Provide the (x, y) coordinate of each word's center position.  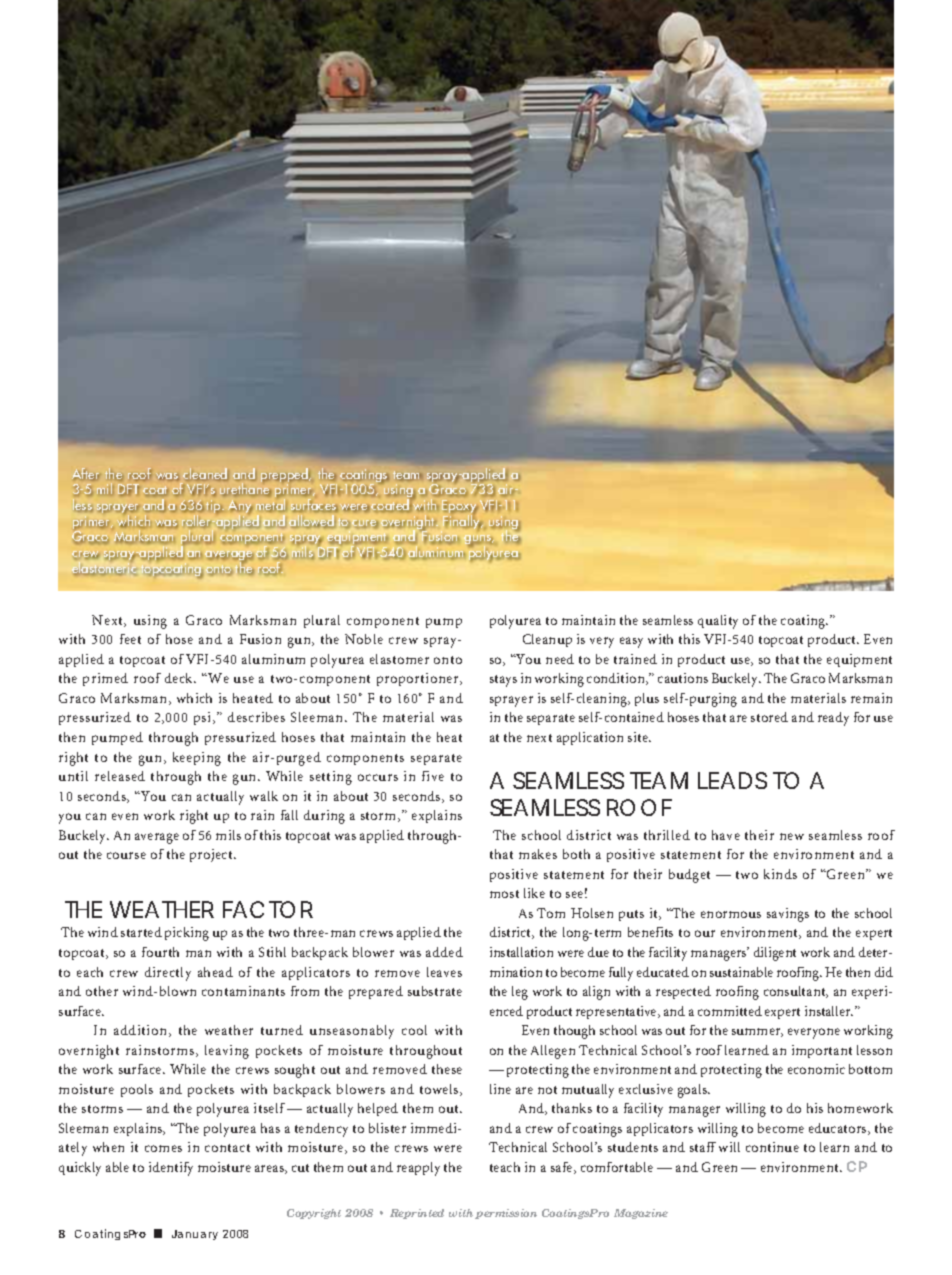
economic (816, 1069)
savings (788, 915)
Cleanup (547, 640)
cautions (683, 678)
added (444, 952)
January (195, 1235)
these (447, 1069)
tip (214, 506)
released (120, 776)
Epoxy (459, 508)
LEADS (732, 780)
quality (718, 622)
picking (187, 934)
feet (130, 639)
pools (137, 1090)
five (433, 776)
